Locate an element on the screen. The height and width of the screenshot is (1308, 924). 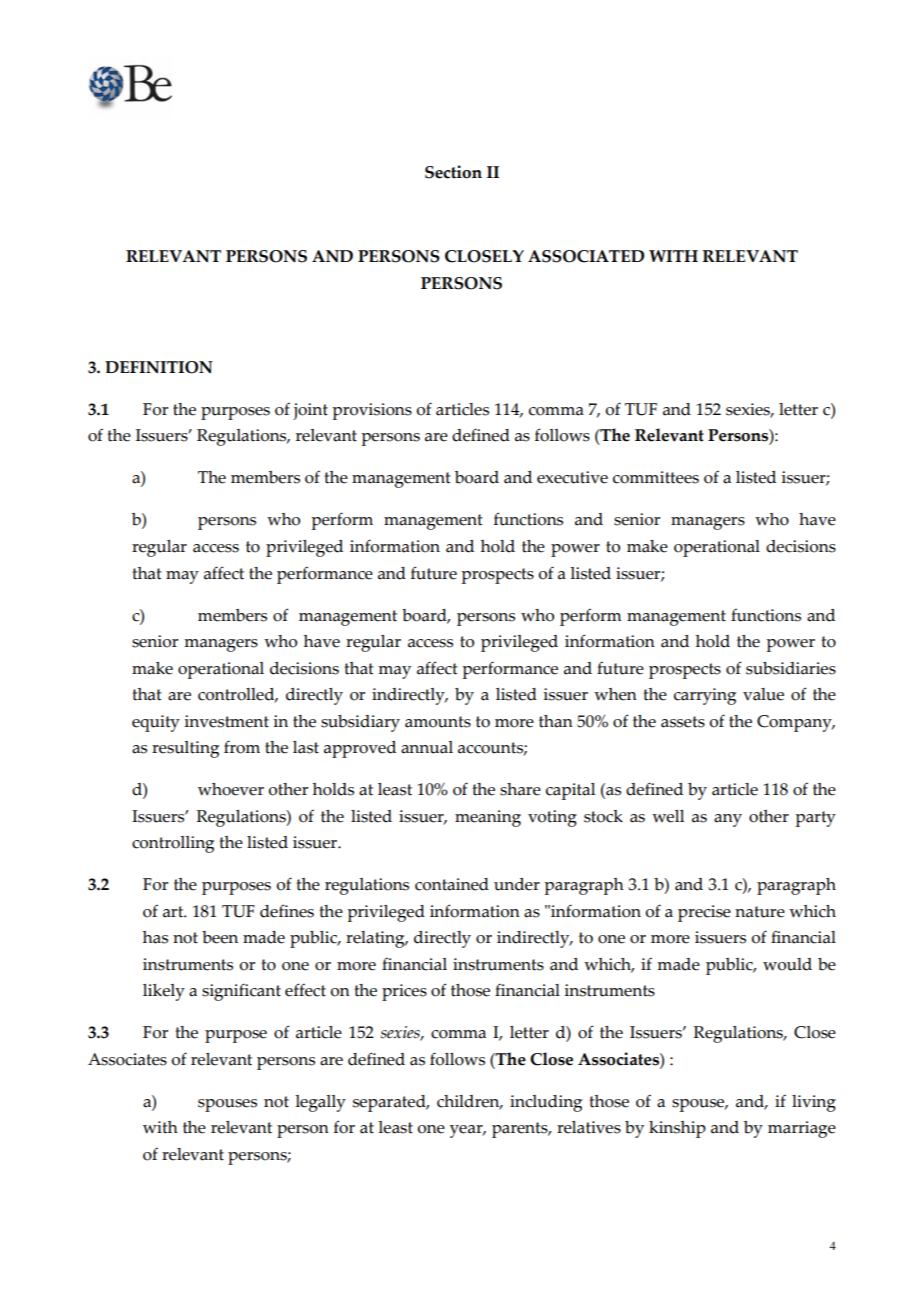
legally is located at coordinates (320, 1103).
